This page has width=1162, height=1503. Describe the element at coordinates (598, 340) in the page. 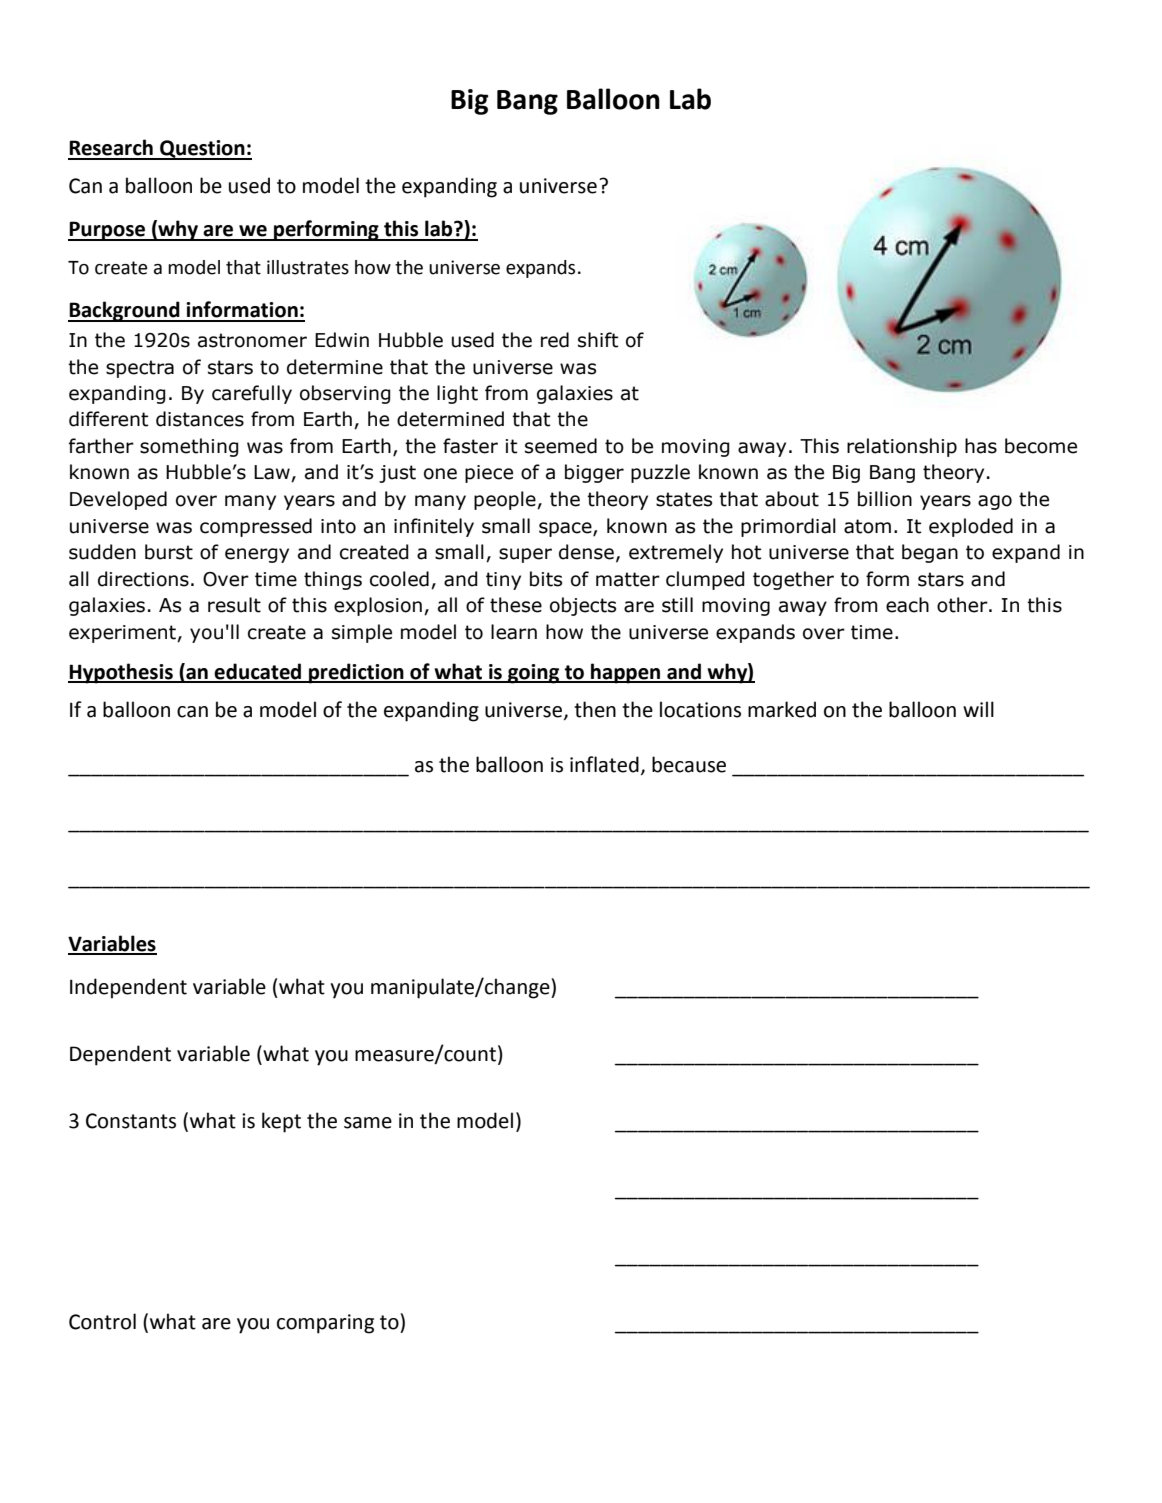

I see `shift` at that location.
